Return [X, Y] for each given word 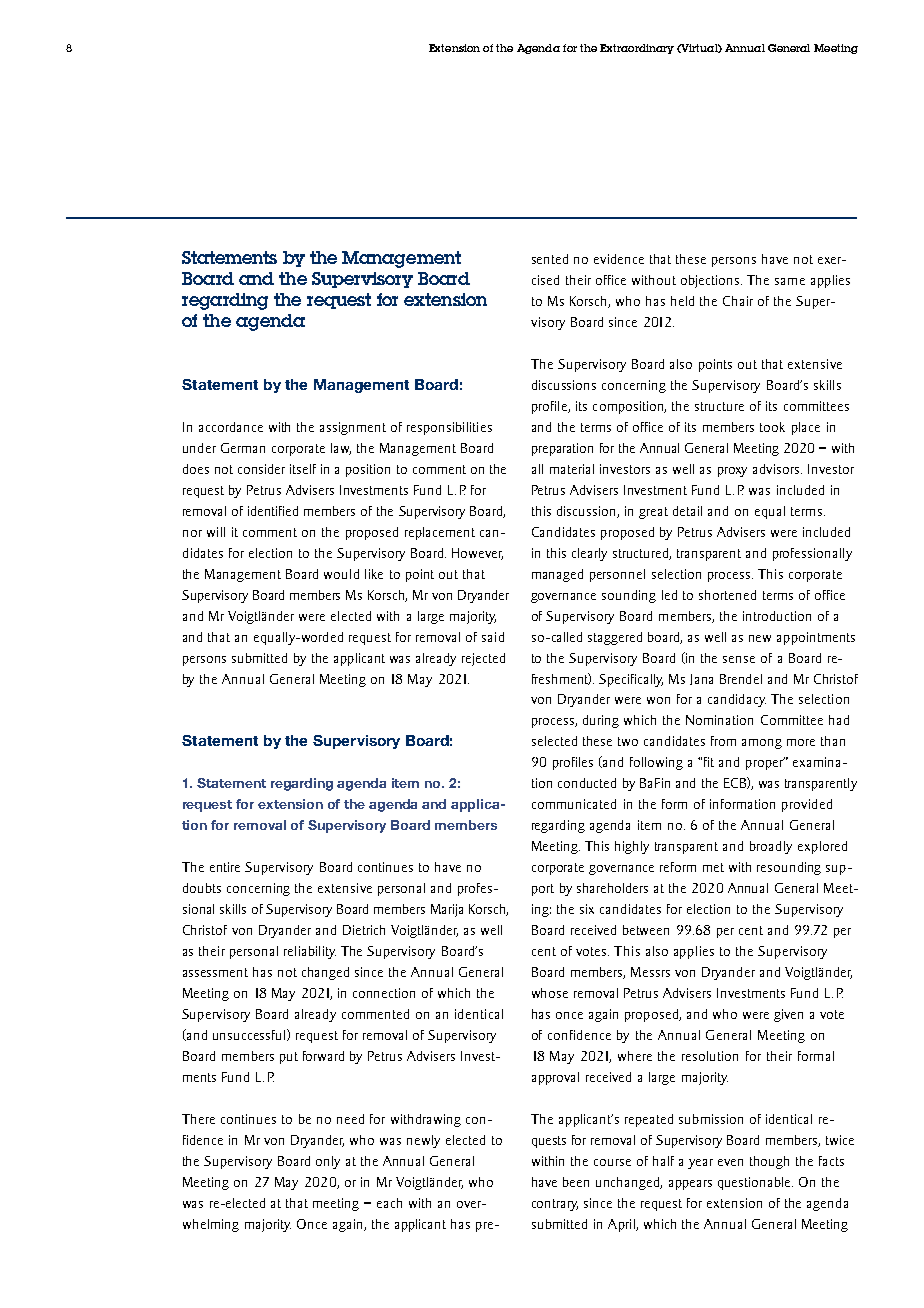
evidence [619, 259]
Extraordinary [637, 49]
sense [739, 659]
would [341, 574]
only [328, 1162]
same [790, 281]
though [769, 1162]
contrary [555, 1205]
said [493, 637]
